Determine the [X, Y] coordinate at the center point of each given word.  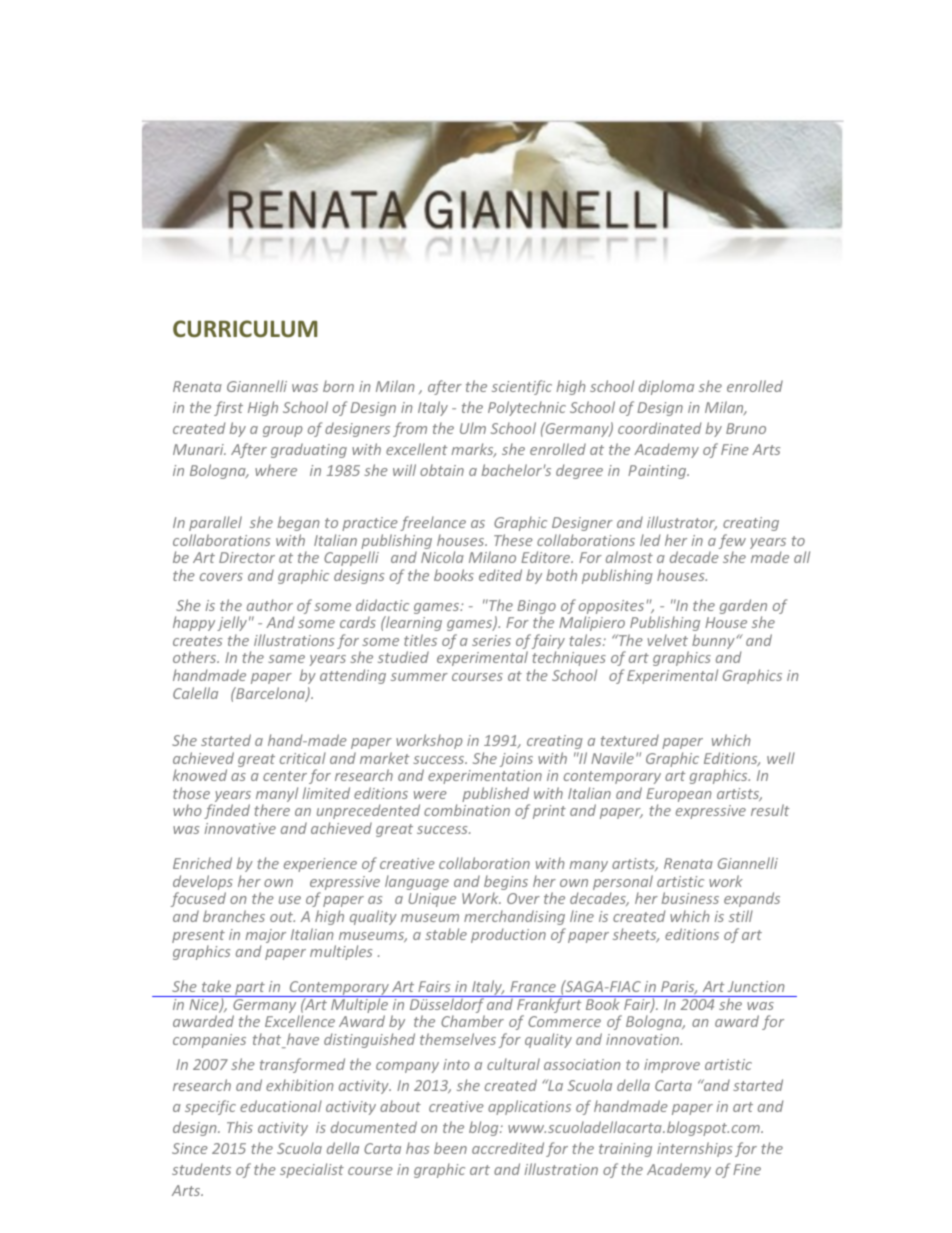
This [240, 1127]
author [270, 605]
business [690, 898]
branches [234, 916]
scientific [522, 387]
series [491, 640]
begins [506, 884]
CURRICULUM [245, 328]
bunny [714, 641]
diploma [666, 387]
